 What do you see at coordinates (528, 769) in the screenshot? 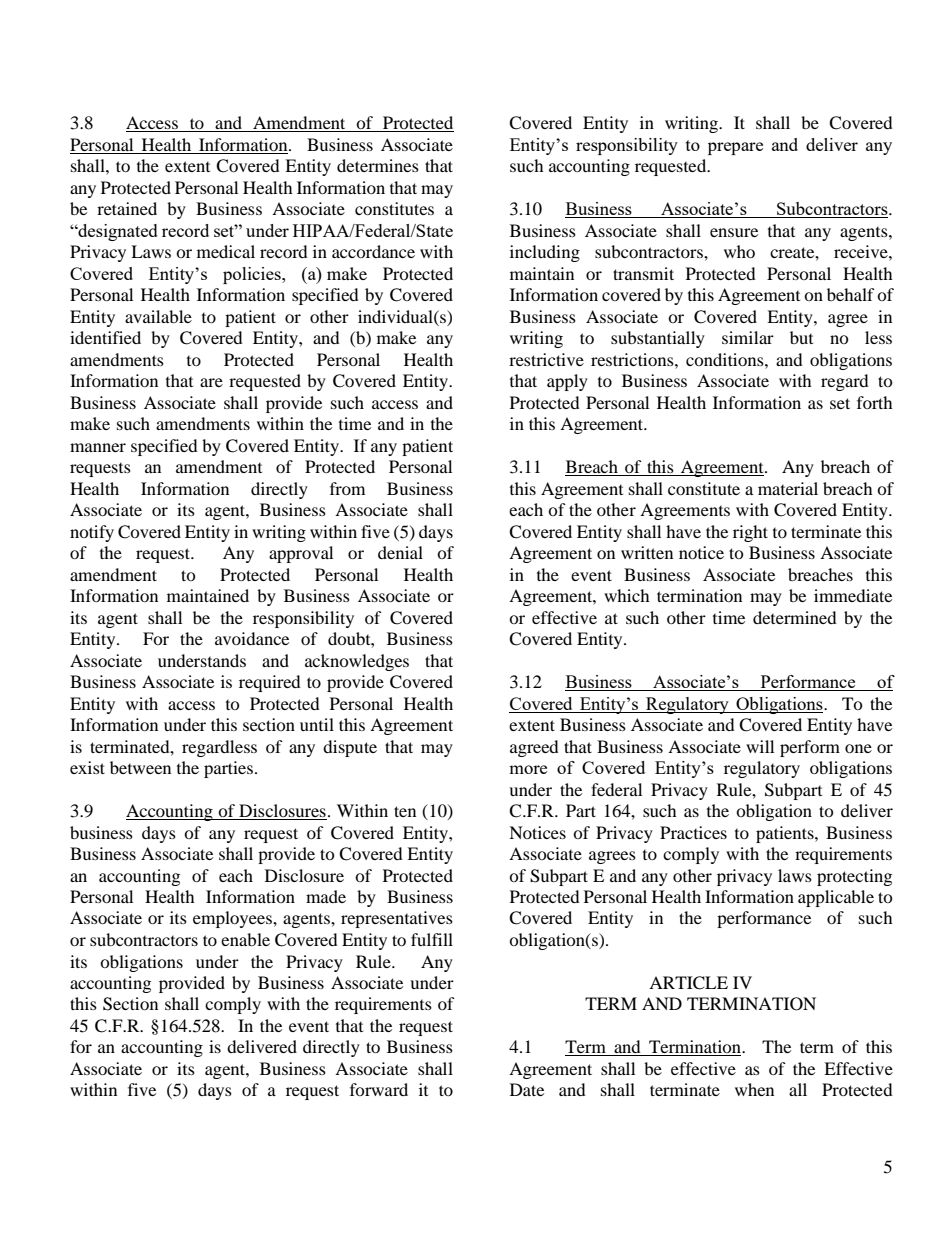
I see `more` at bounding box center [528, 769].
